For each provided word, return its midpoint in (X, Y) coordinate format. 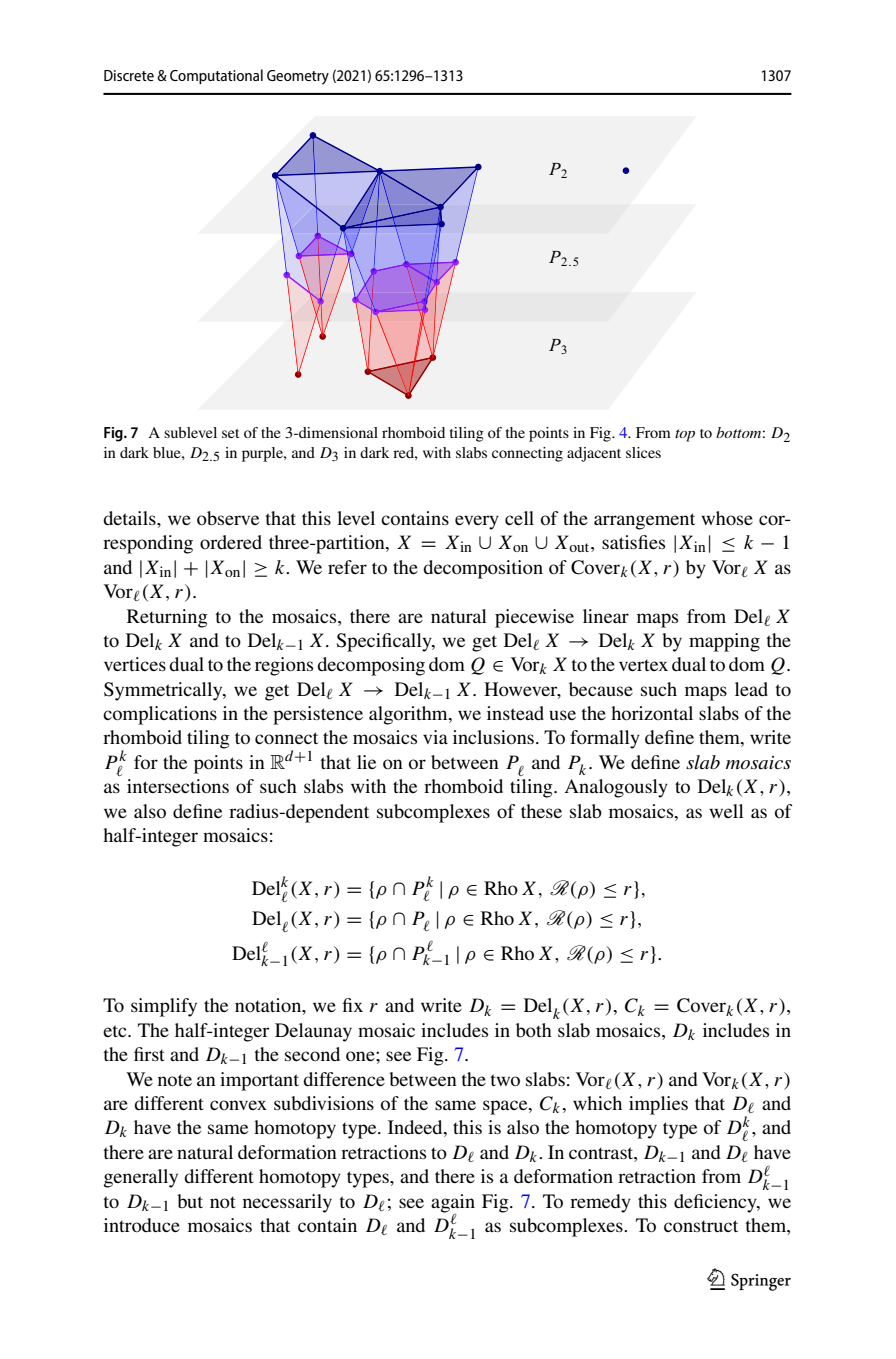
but (190, 1201)
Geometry (298, 77)
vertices (135, 664)
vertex (643, 665)
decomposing (371, 666)
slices (643, 452)
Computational (216, 76)
